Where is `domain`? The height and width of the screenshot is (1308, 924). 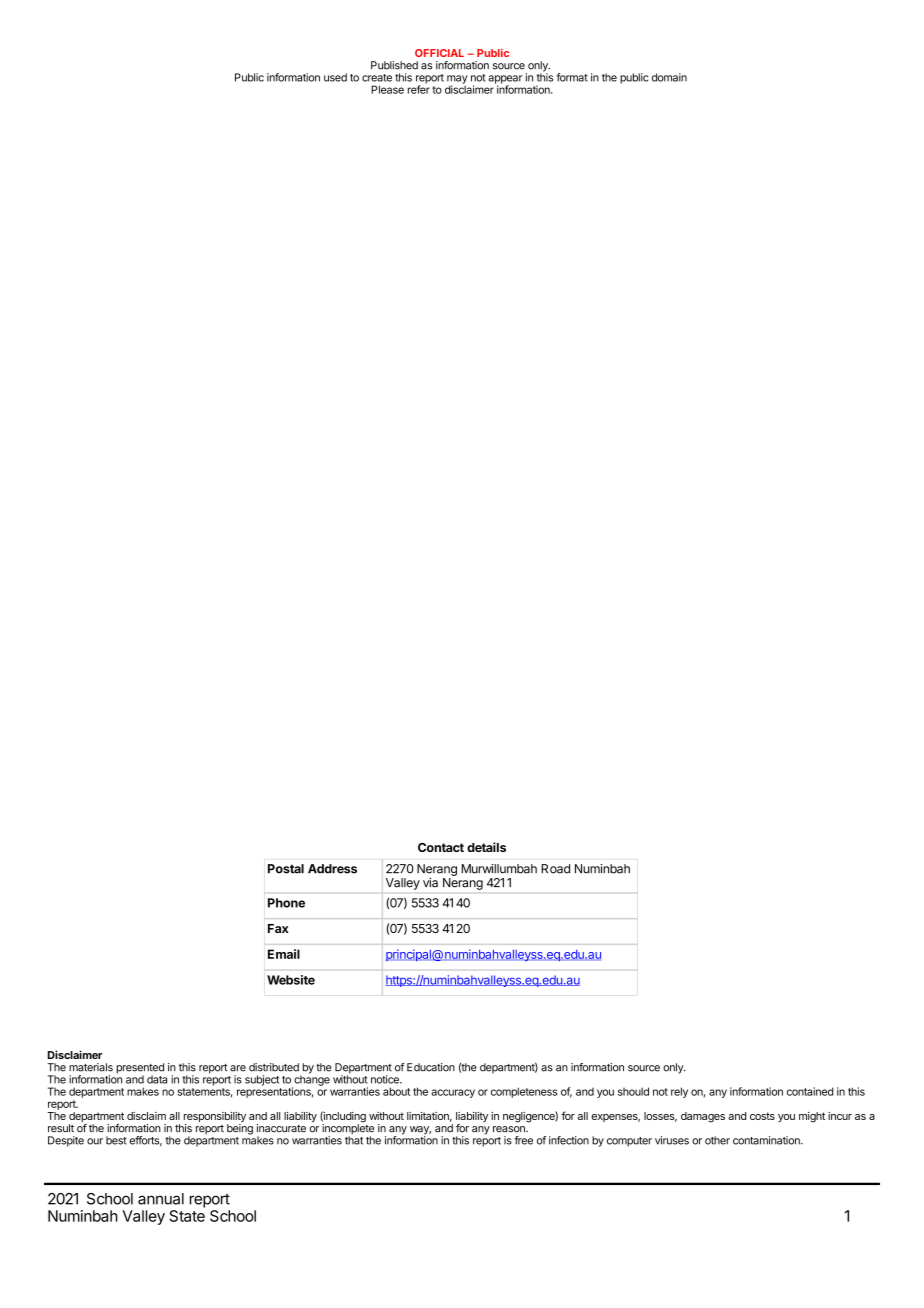
domain is located at coordinates (669, 77).
